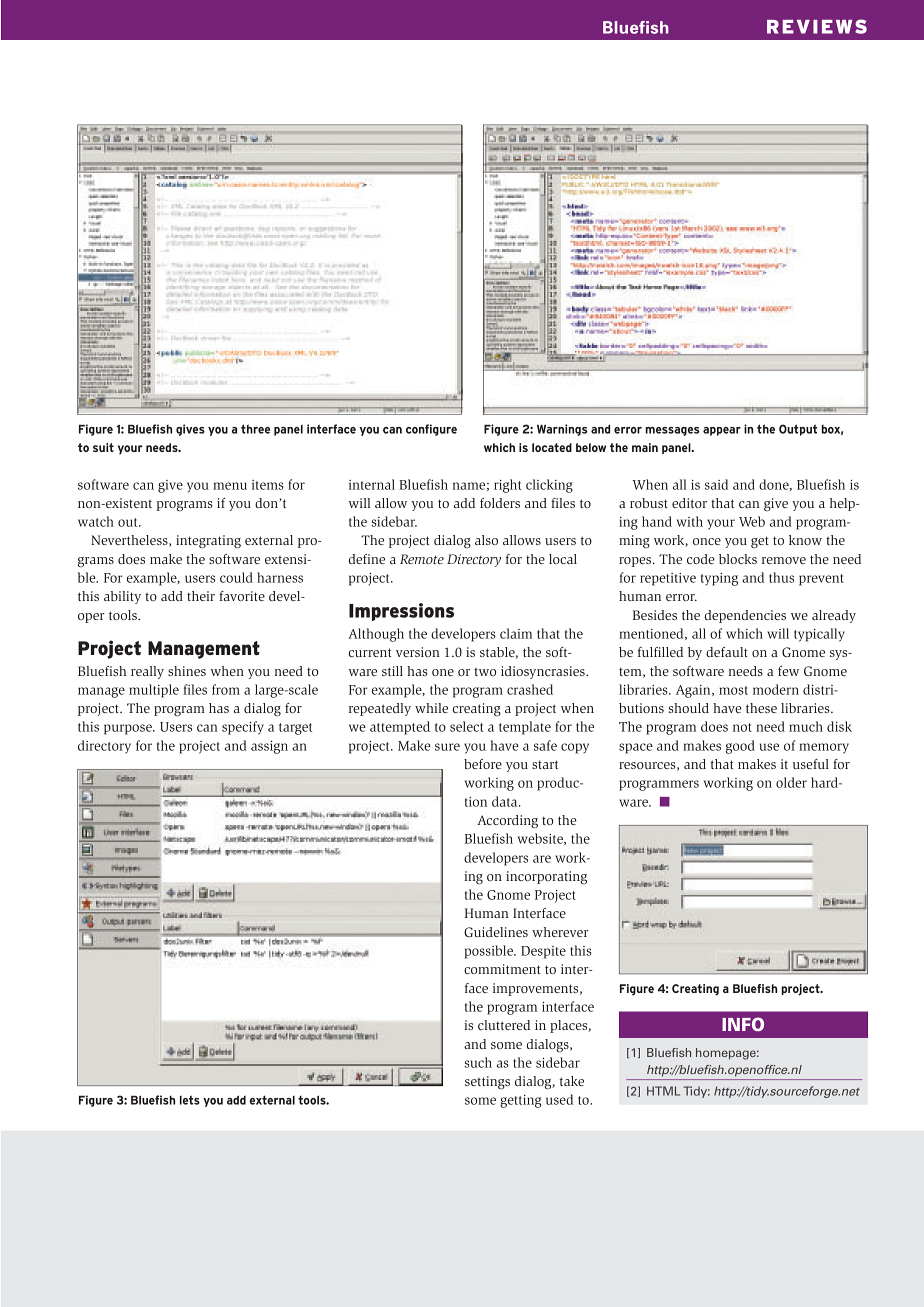 The image size is (924, 1307). What do you see at coordinates (103, 447) in the screenshot?
I see `suit` at bounding box center [103, 447].
